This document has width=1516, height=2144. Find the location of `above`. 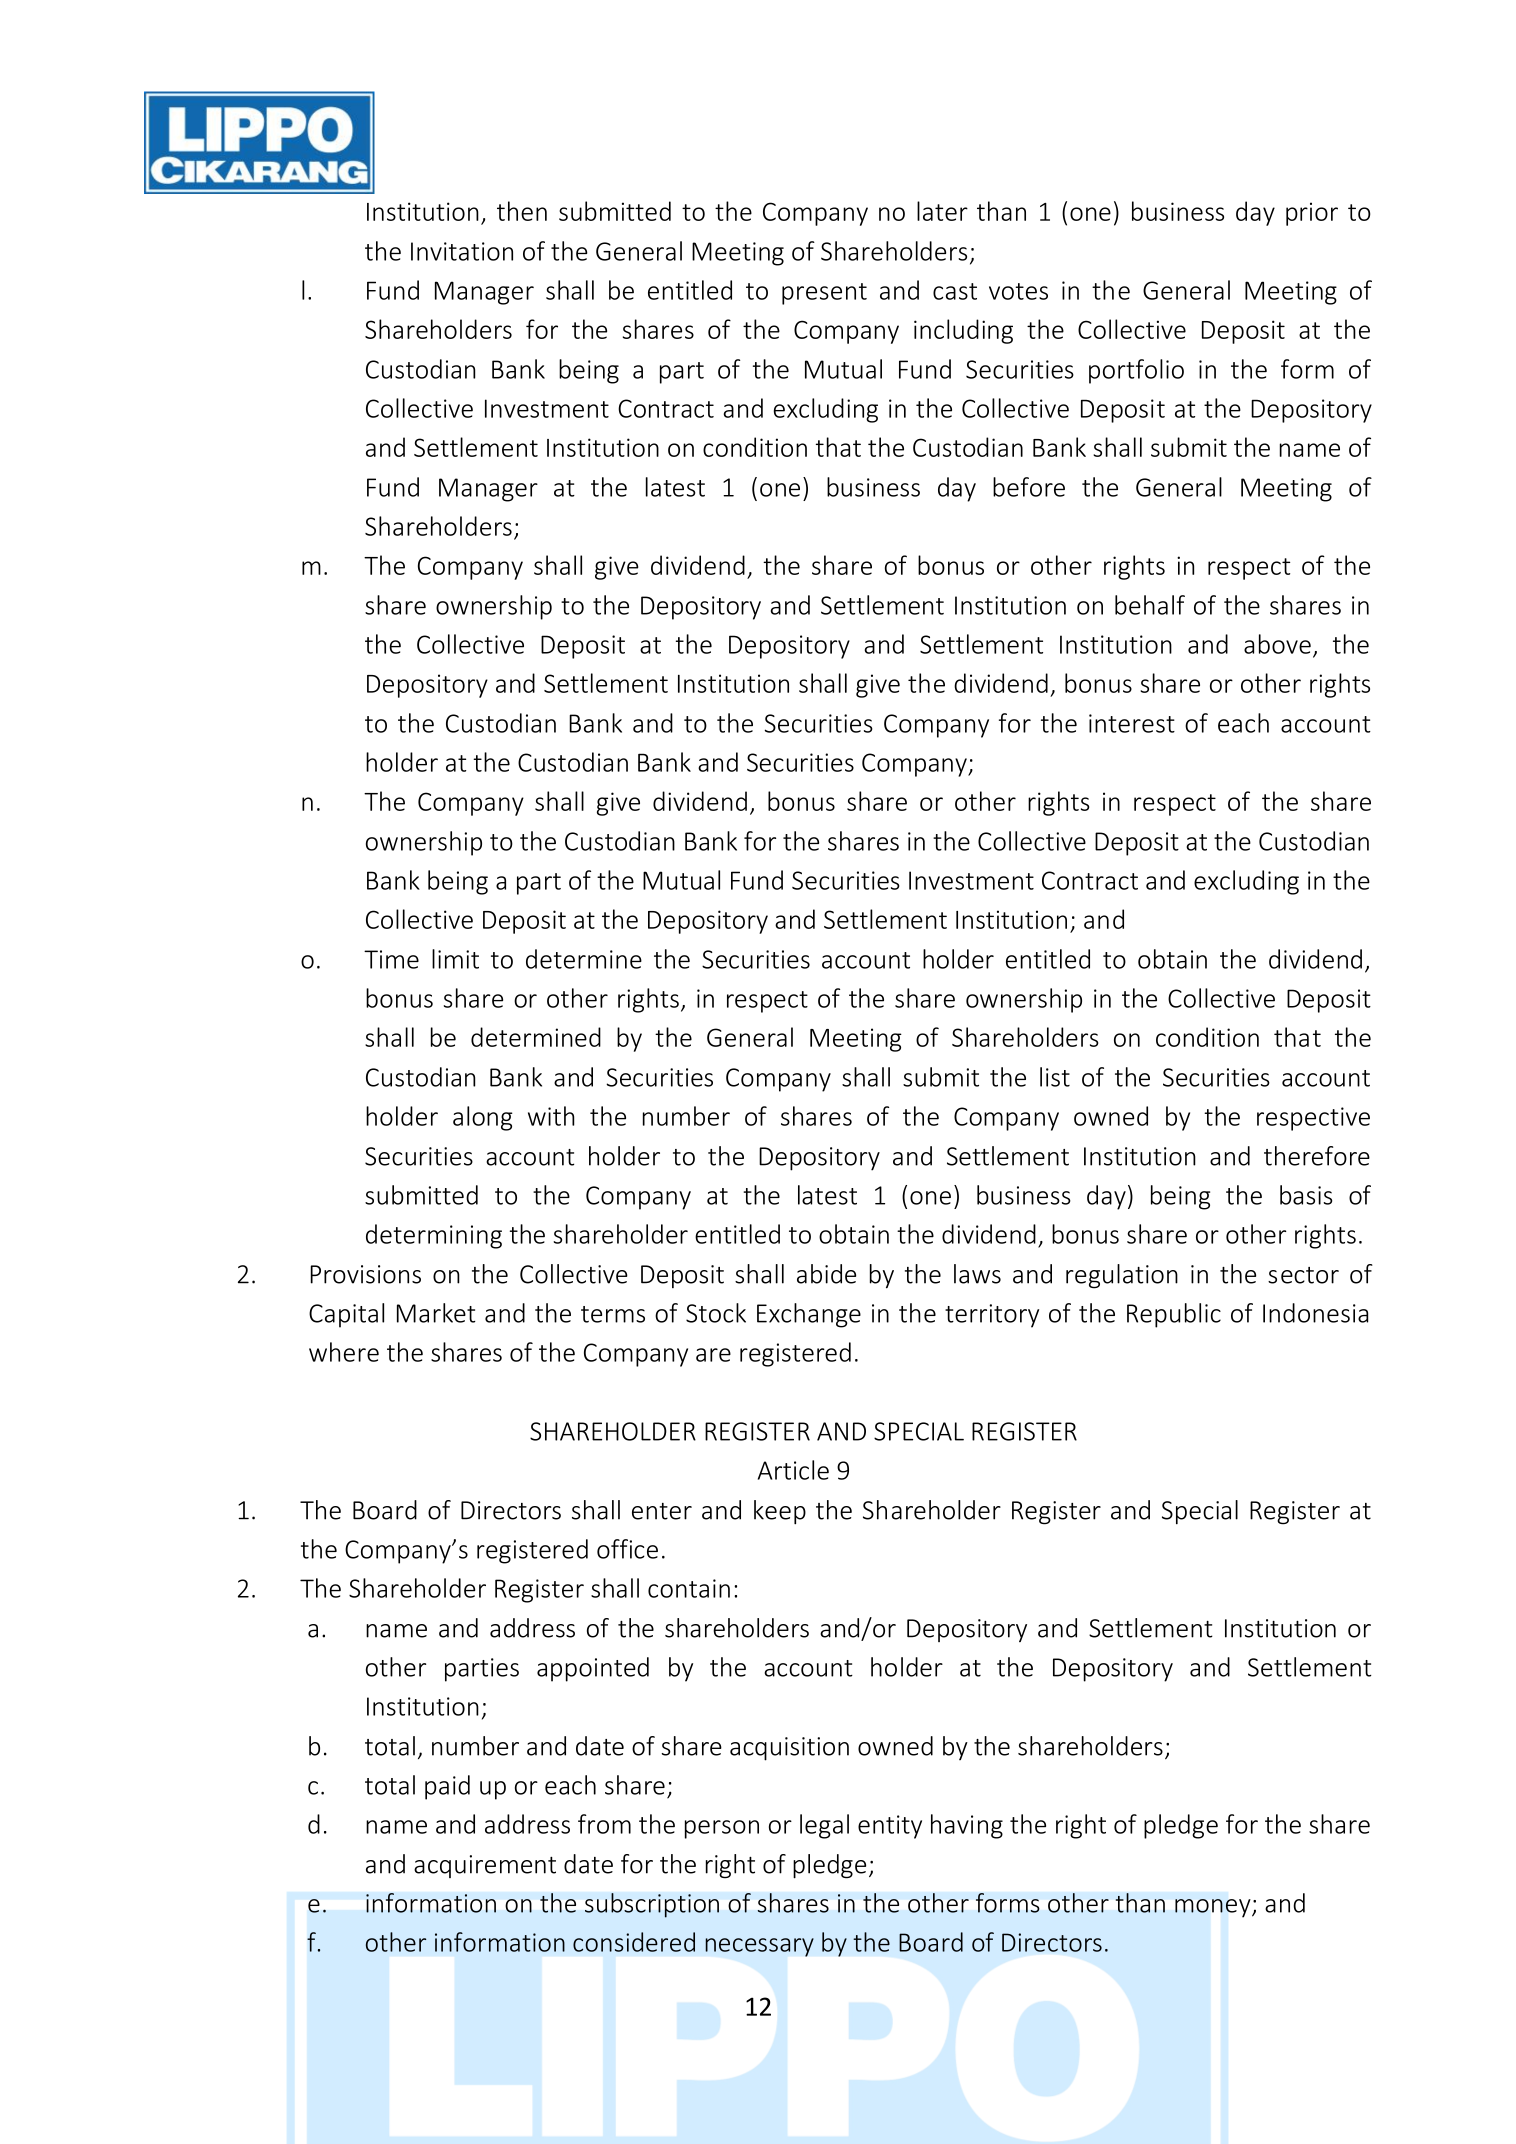

above is located at coordinates (1277, 644).
